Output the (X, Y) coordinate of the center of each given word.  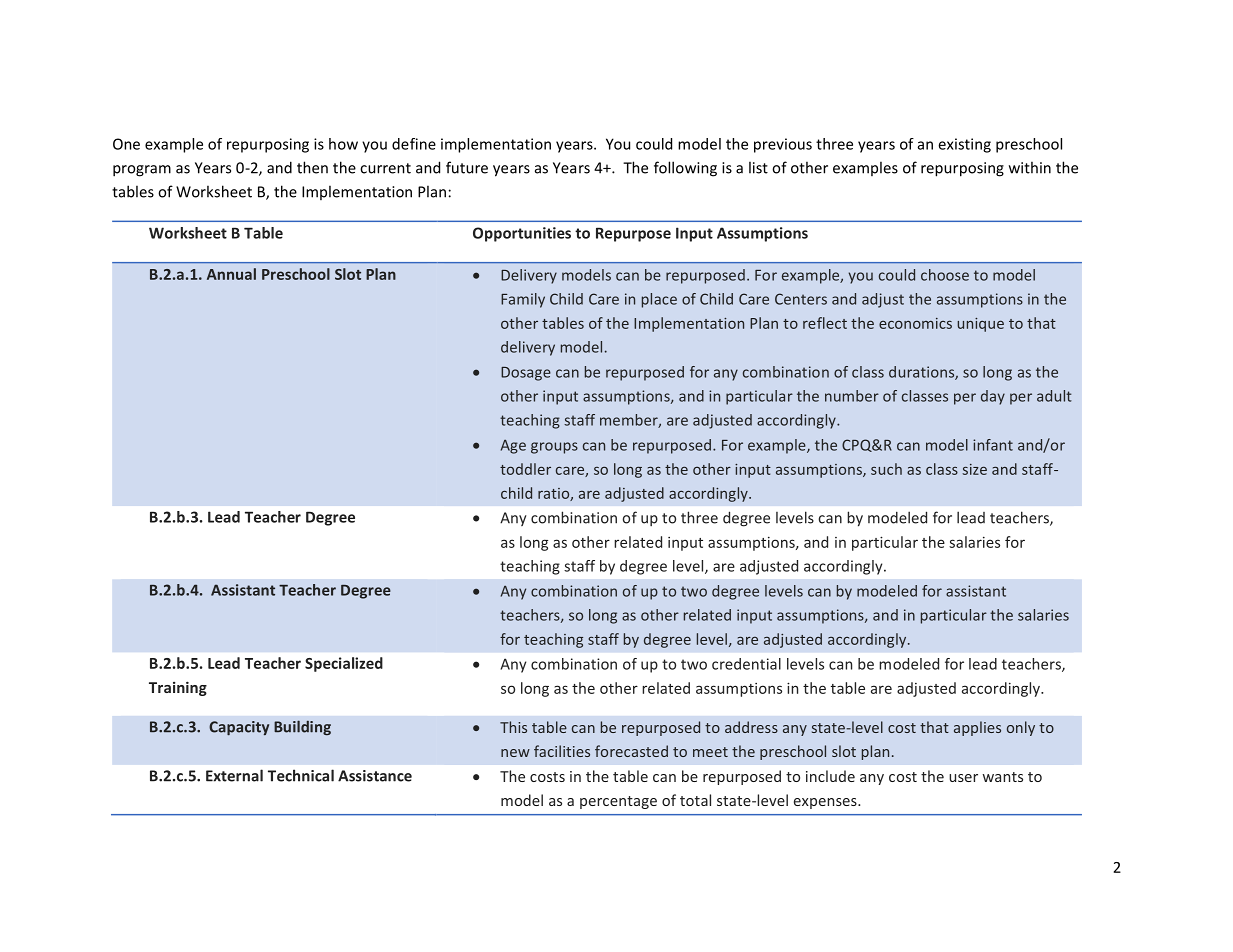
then (312, 167)
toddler (525, 469)
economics (915, 323)
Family (523, 300)
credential (746, 664)
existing (964, 145)
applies (977, 728)
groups (554, 448)
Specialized (344, 664)
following (685, 169)
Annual (231, 274)
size (974, 469)
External (234, 775)
